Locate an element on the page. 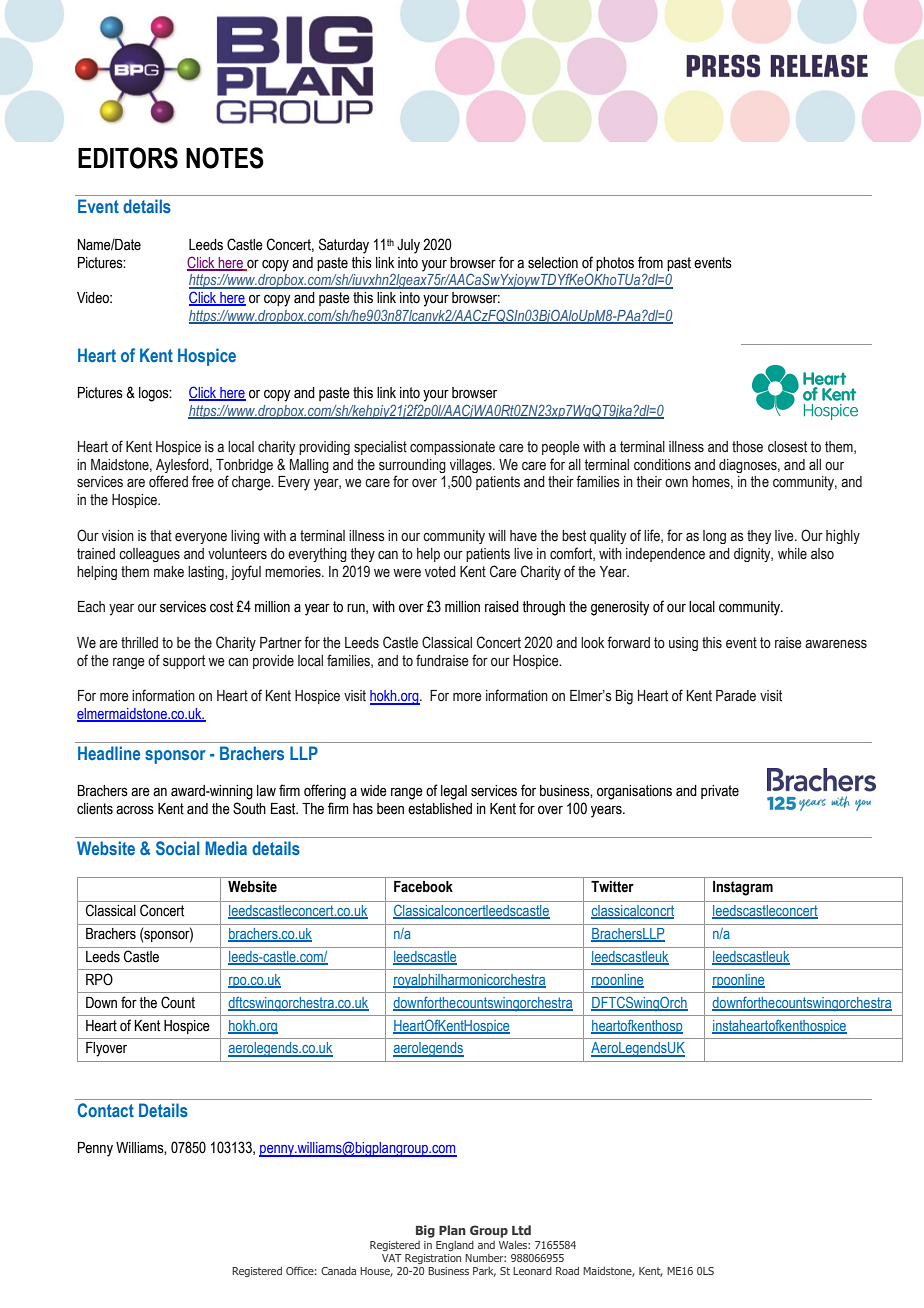 The width and height of the image is (924, 1308). offered is located at coordinates (168, 481).
